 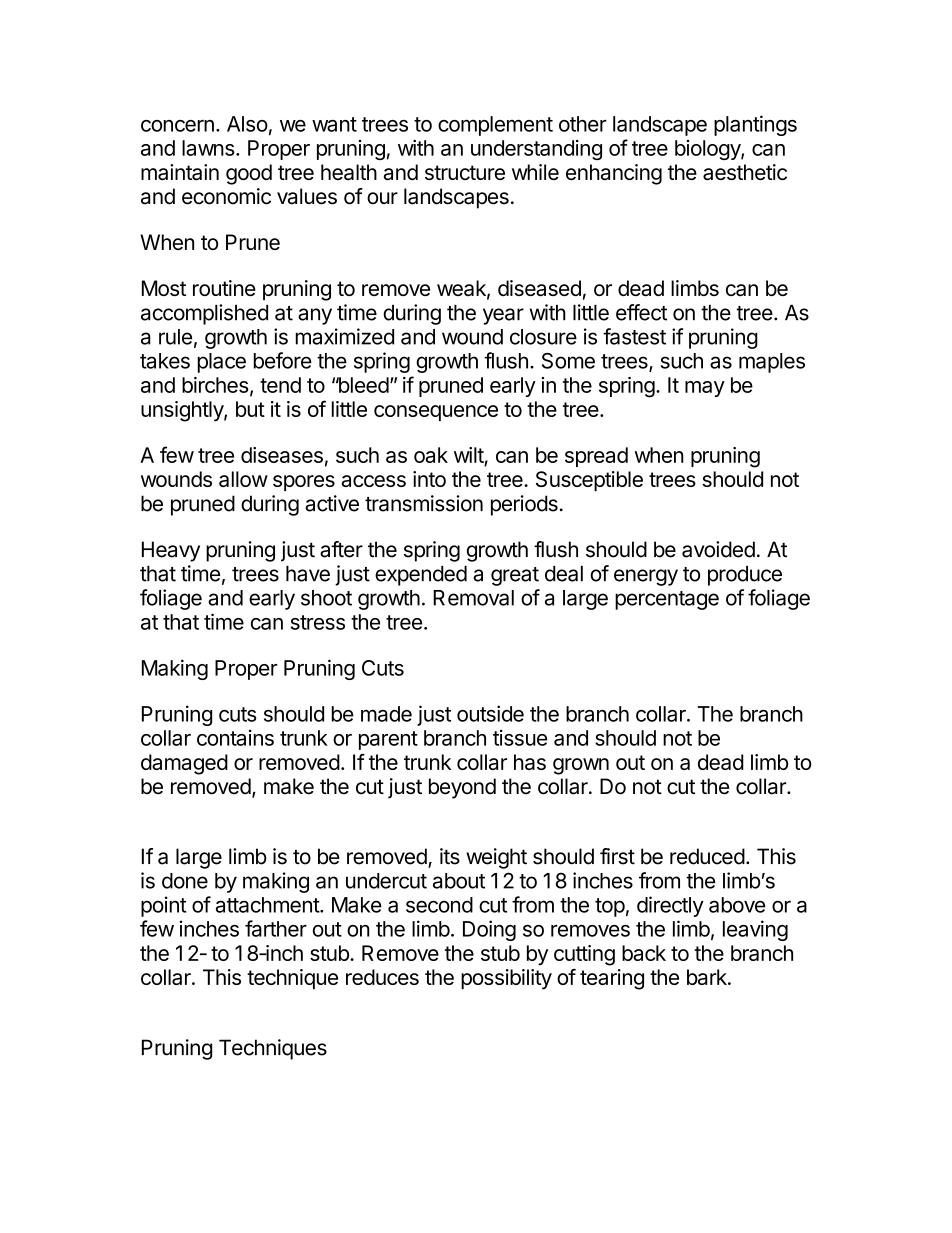 I want to click on Doing, so click(x=489, y=930).
